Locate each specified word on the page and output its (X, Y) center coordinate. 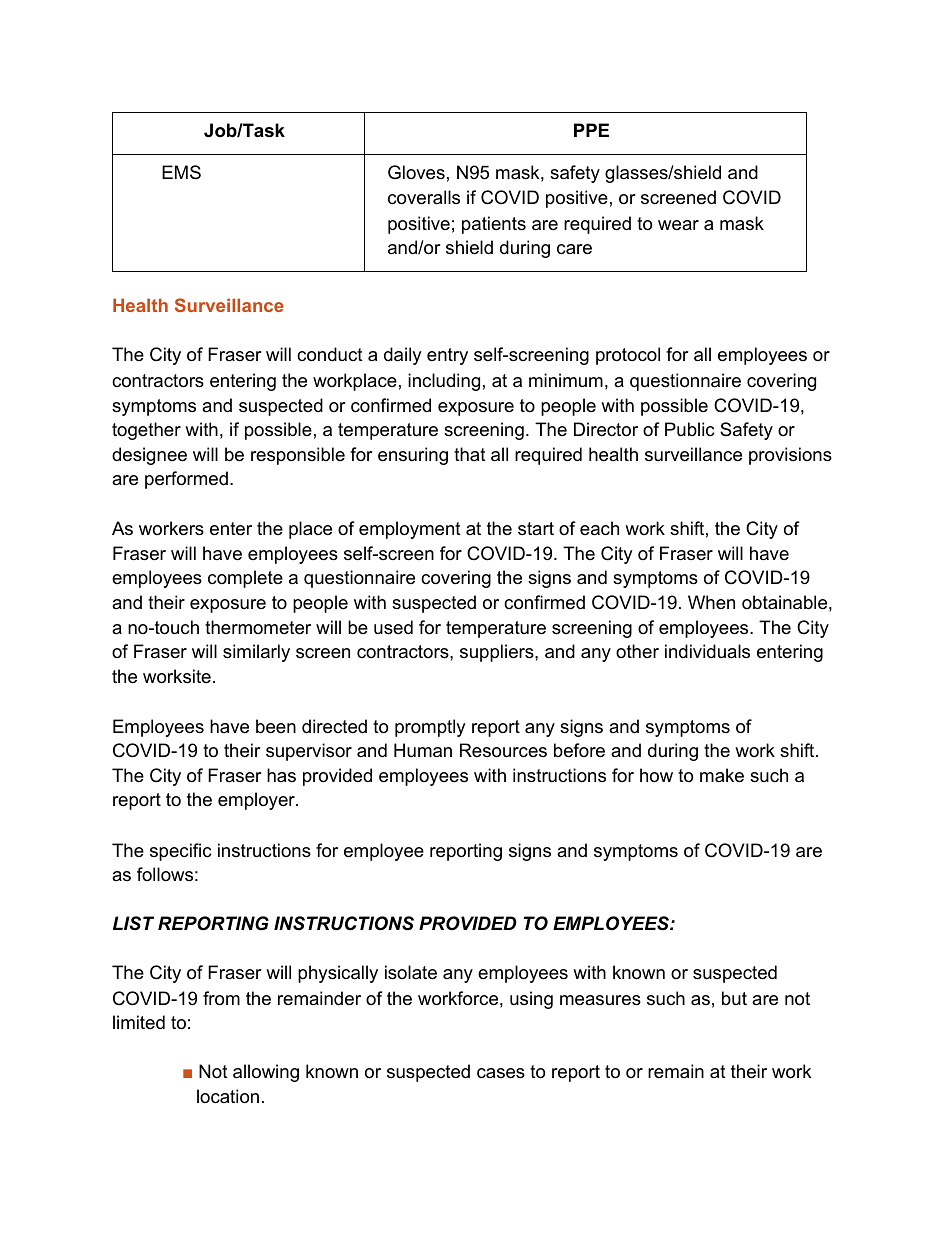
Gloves (416, 172)
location (228, 1096)
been (276, 726)
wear (678, 225)
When (711, 602)
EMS (181, 172)
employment (410, 530)
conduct (330, 354)
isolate (411, 972)
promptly (430, 728)
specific (180, 852)
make (722, 775)
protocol (628, 356)
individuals (707, 651)
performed (186, 480)
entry (447, 356)
